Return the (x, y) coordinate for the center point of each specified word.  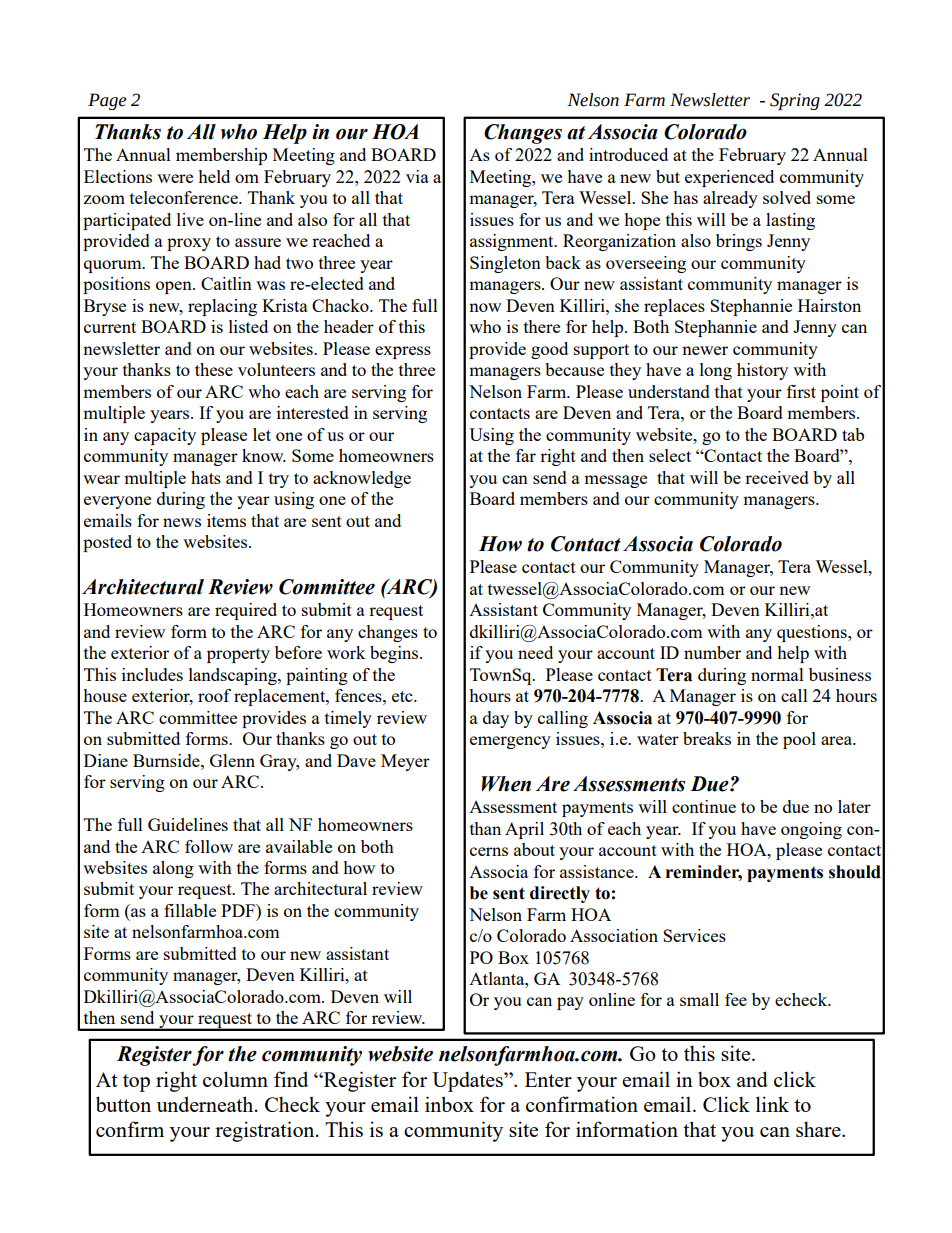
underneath (206, 1104)
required (246, 611)
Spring (795, 101)
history (762, 371)
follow (209, 846)
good (549, 350)
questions (813, 633)
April (524, 830)
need (535, 652)
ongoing (811, 830)
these (214, 369)
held (214, 176)
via (417, 176)
